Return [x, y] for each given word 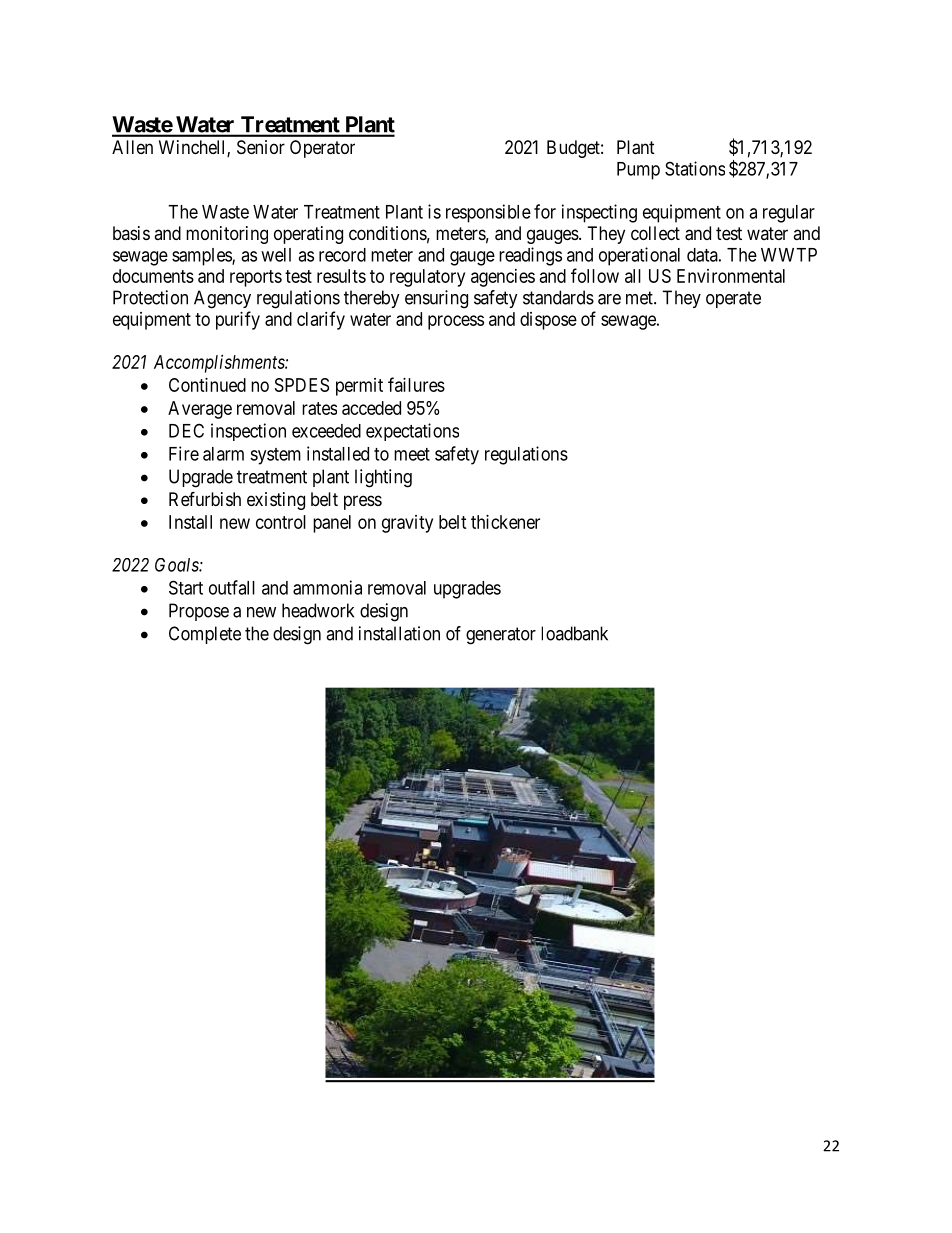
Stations [695, 168]
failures [416, 384]
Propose [199, 612]
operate [733, 299]
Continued [207, 385]
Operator [322, 149]
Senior [261, 147]
